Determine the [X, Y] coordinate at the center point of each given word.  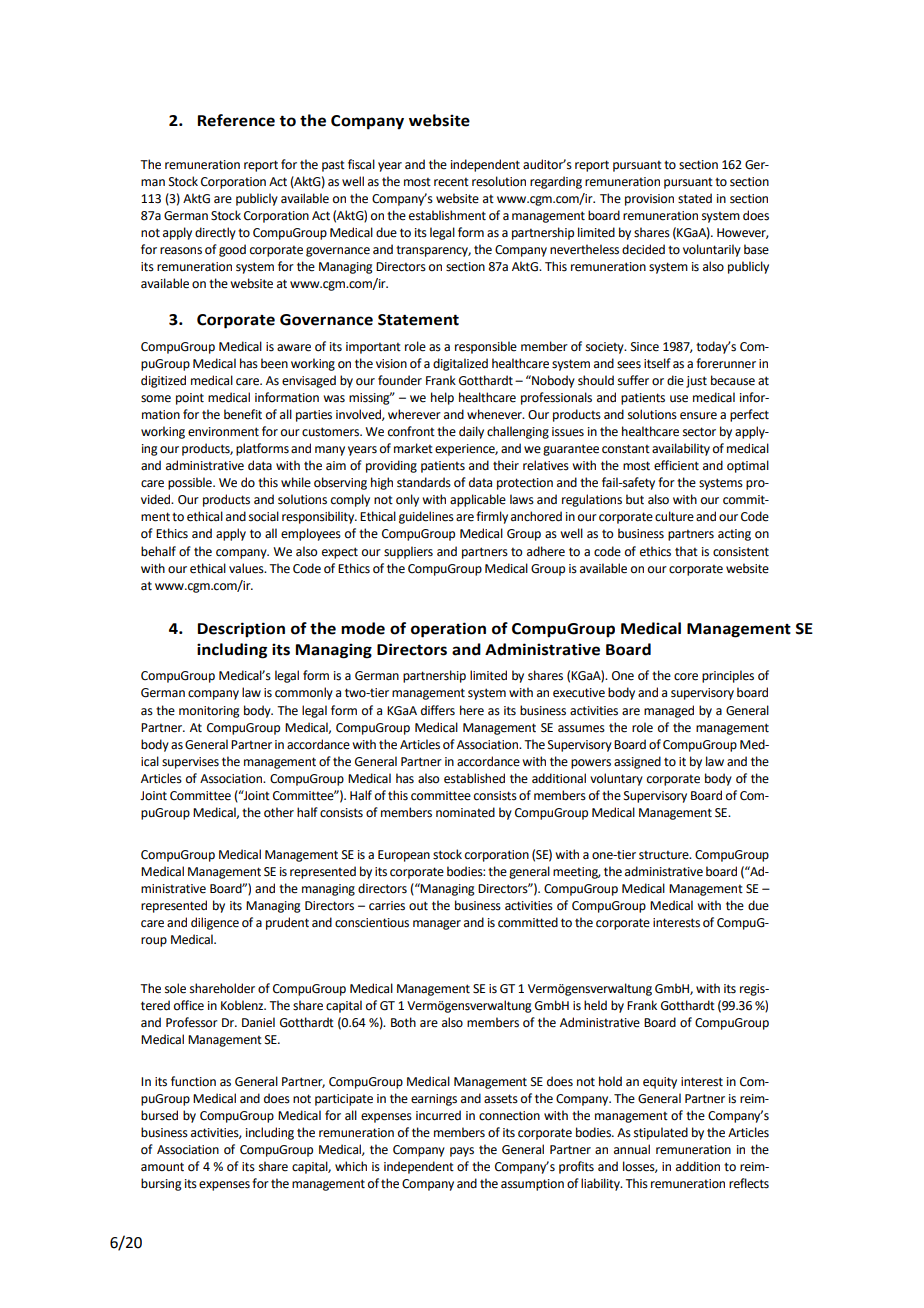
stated [695, 198]
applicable [478, 500]
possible [191, 483]
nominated [465, 812]
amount [162, 1167]
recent [451, 182]
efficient [676, 465]
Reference [236, 120]
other [279, 812]
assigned [637, 762]
